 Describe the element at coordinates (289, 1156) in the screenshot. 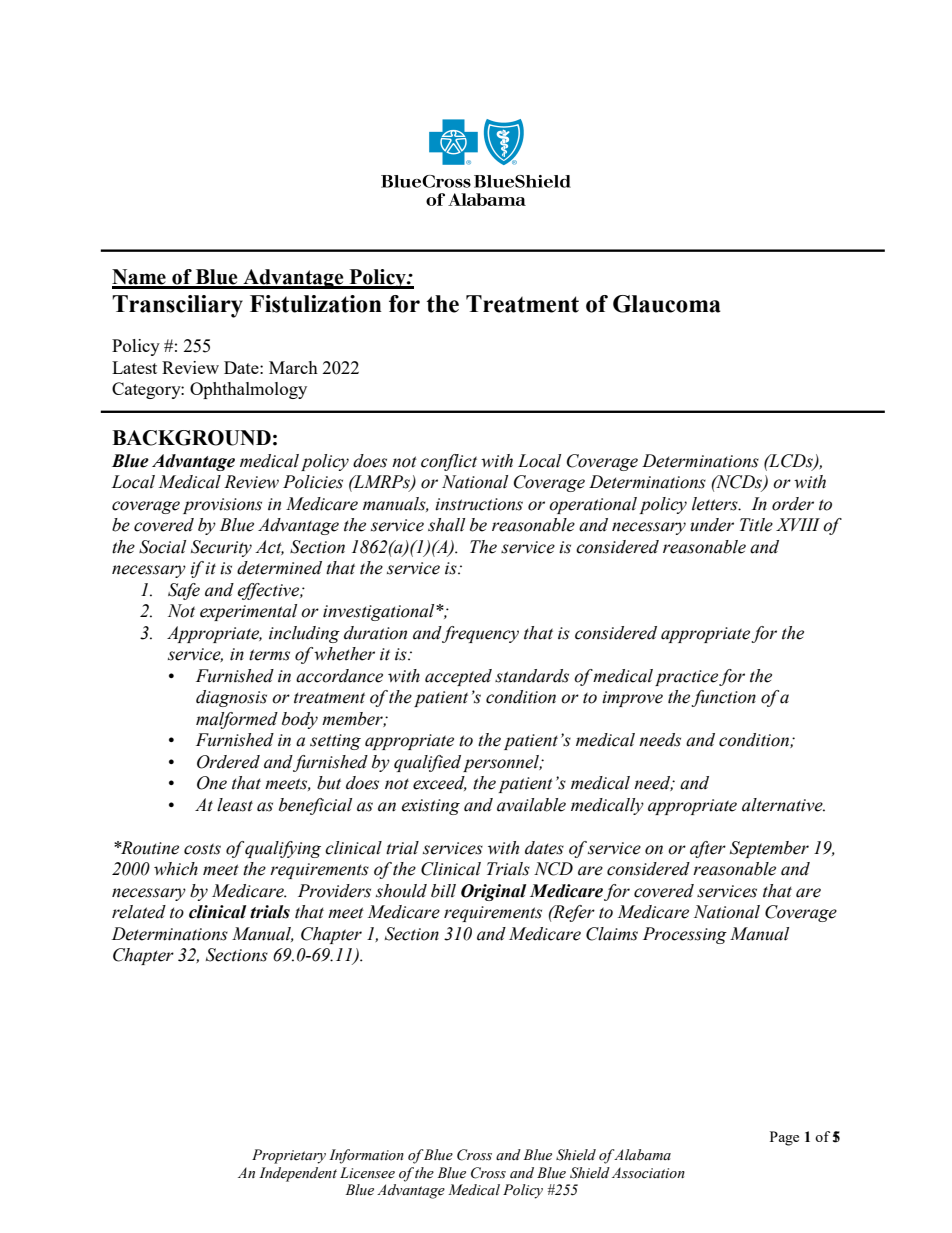

I see `Proprietary` at that location.
